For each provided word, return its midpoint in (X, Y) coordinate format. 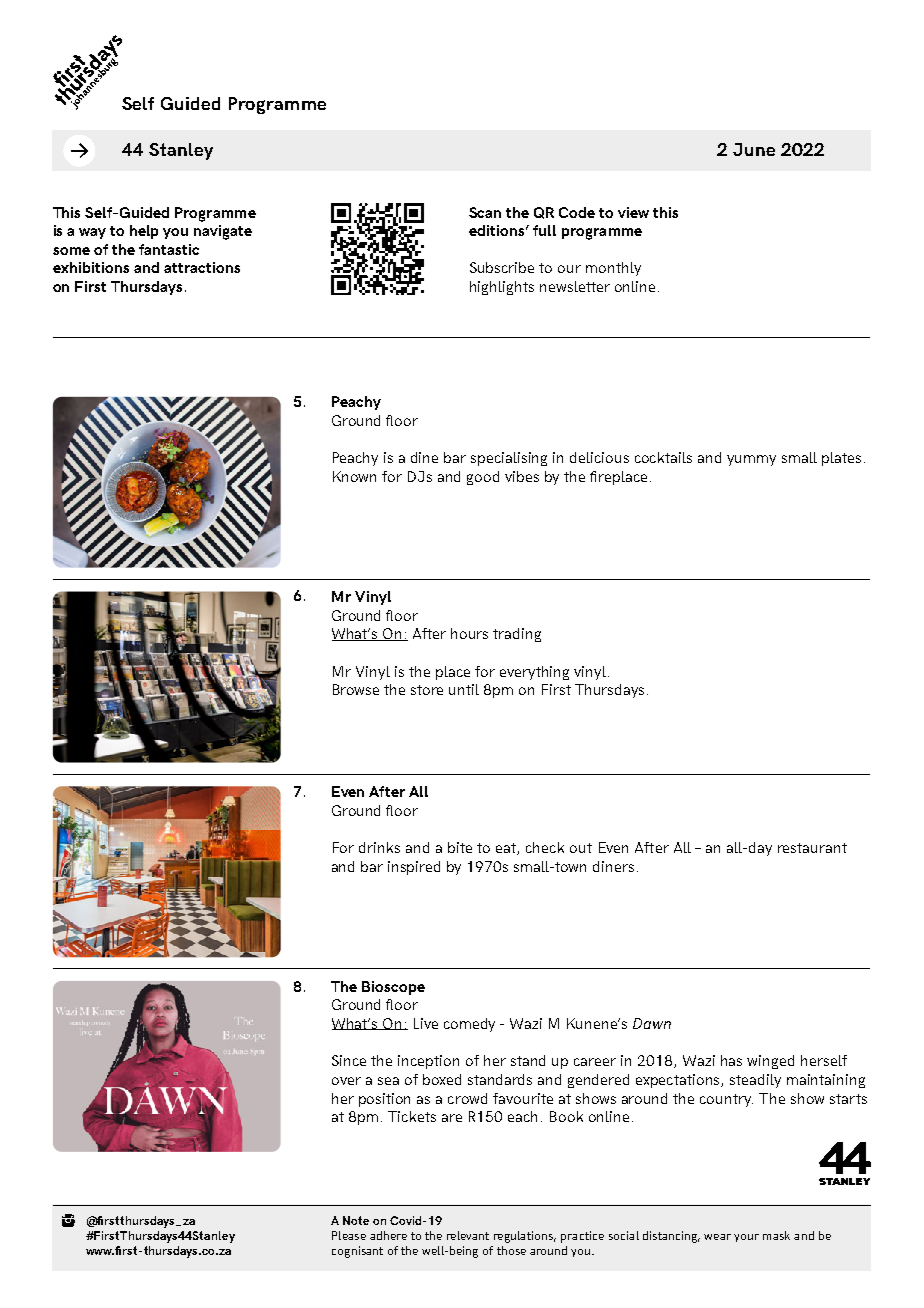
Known (354, 476)
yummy (751, 460)
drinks (379, 847)
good (483, 478)
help (144, 232)
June (754, 149)
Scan (485, 212)
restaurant (812, 848)
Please (349, 1235)
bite (460, 847)
